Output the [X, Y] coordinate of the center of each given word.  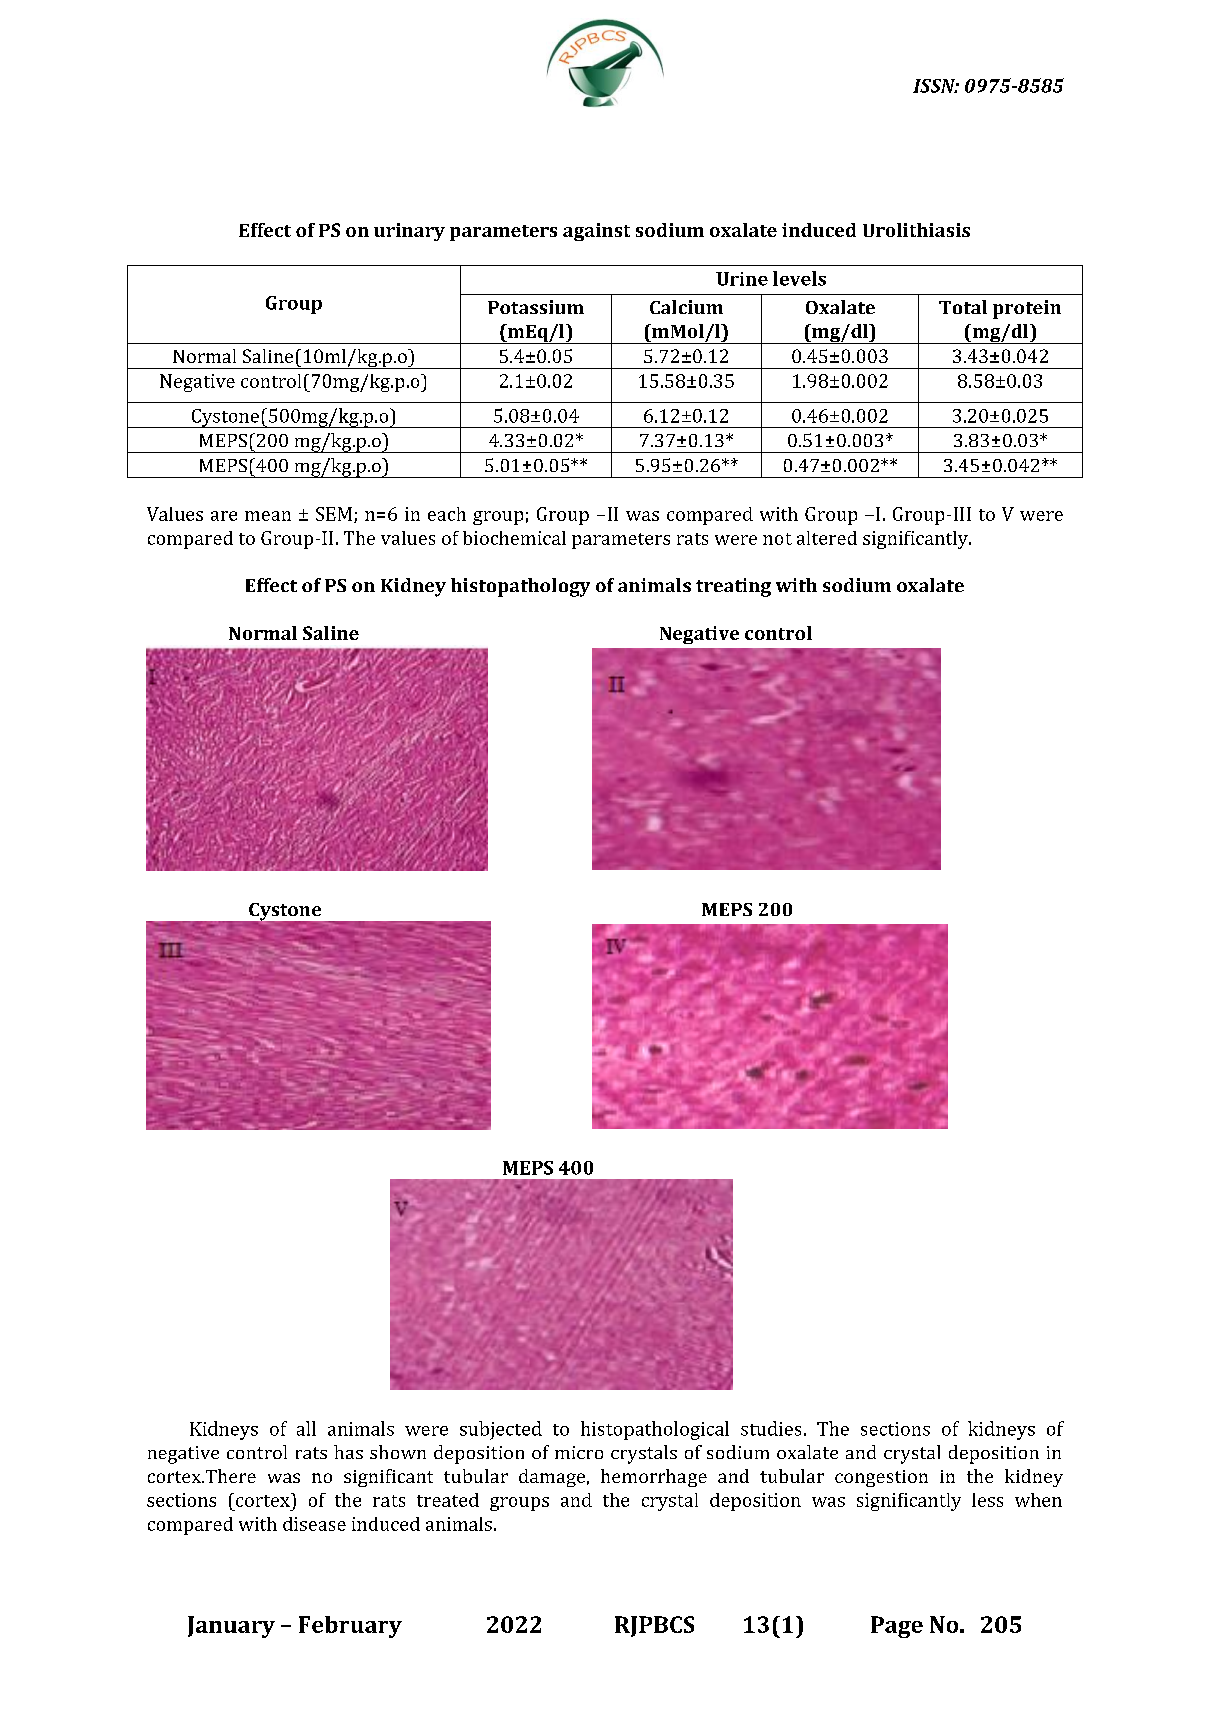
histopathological [655, 1430]
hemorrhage [654, 1478]
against [596, 232]
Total [963, 307]
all [306, 1428]
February [350, 1627]
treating [733, 587]
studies [771, 1428]
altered [827, 538]
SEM [334, 514]
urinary [409, 232]
